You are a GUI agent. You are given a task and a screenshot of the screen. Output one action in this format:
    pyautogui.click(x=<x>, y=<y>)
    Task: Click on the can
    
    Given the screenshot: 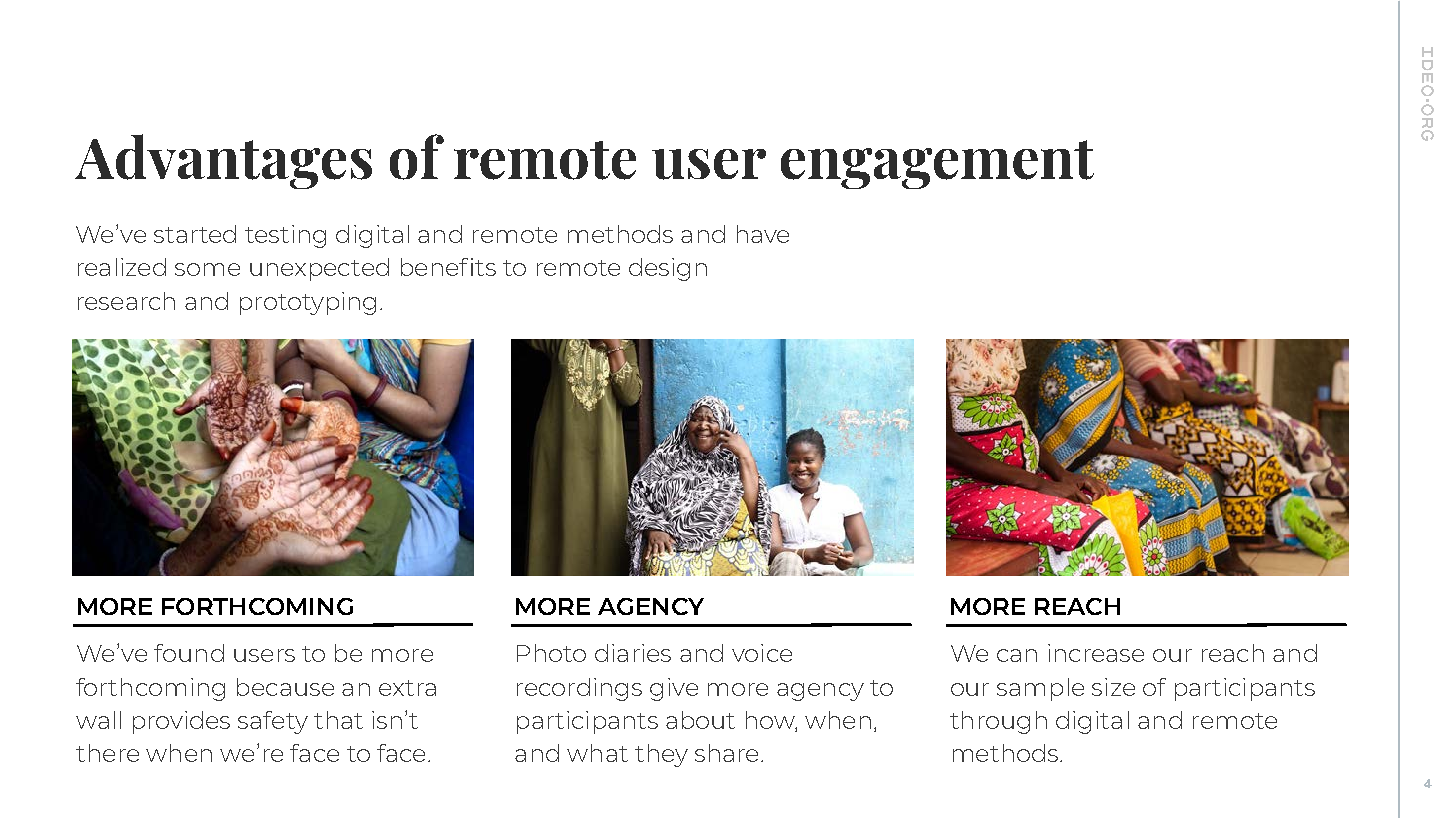 What is the action you would take?
    pyautogui.click(x=1017, y=655)
